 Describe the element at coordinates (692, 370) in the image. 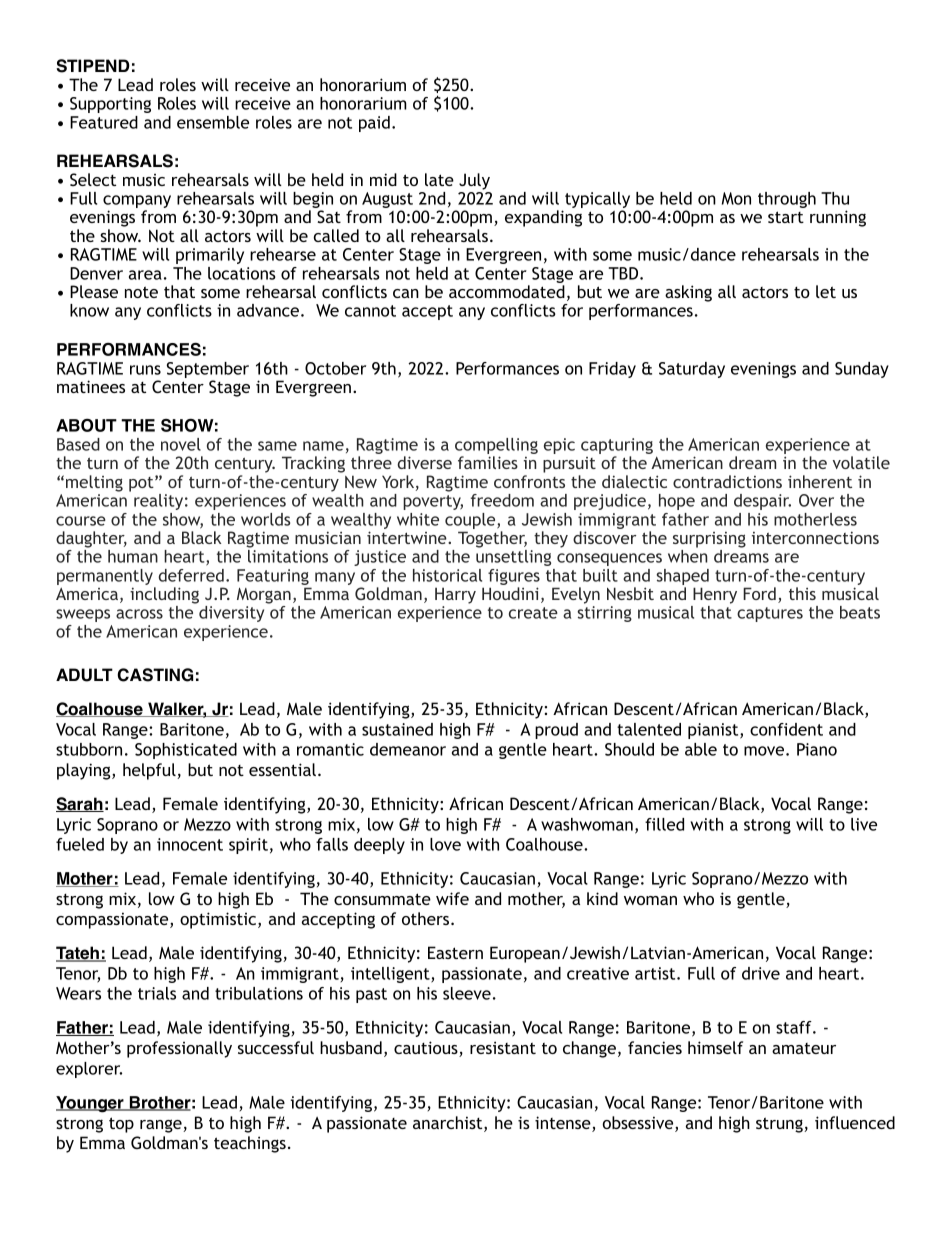

I see `Saturday` at that location.
